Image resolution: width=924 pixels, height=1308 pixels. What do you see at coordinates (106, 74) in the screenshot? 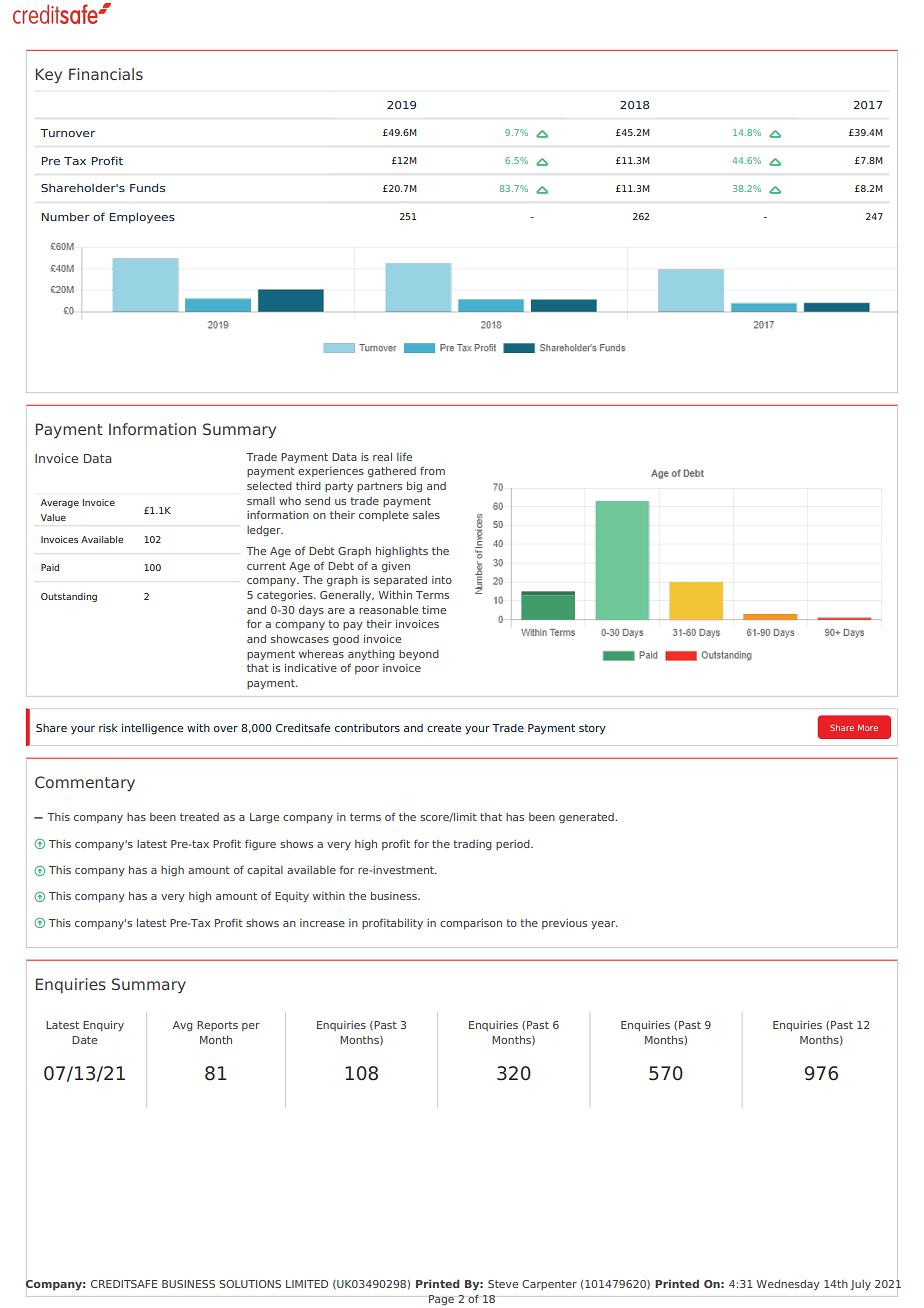
I see `Financials` at bounding box center [106, 74].
